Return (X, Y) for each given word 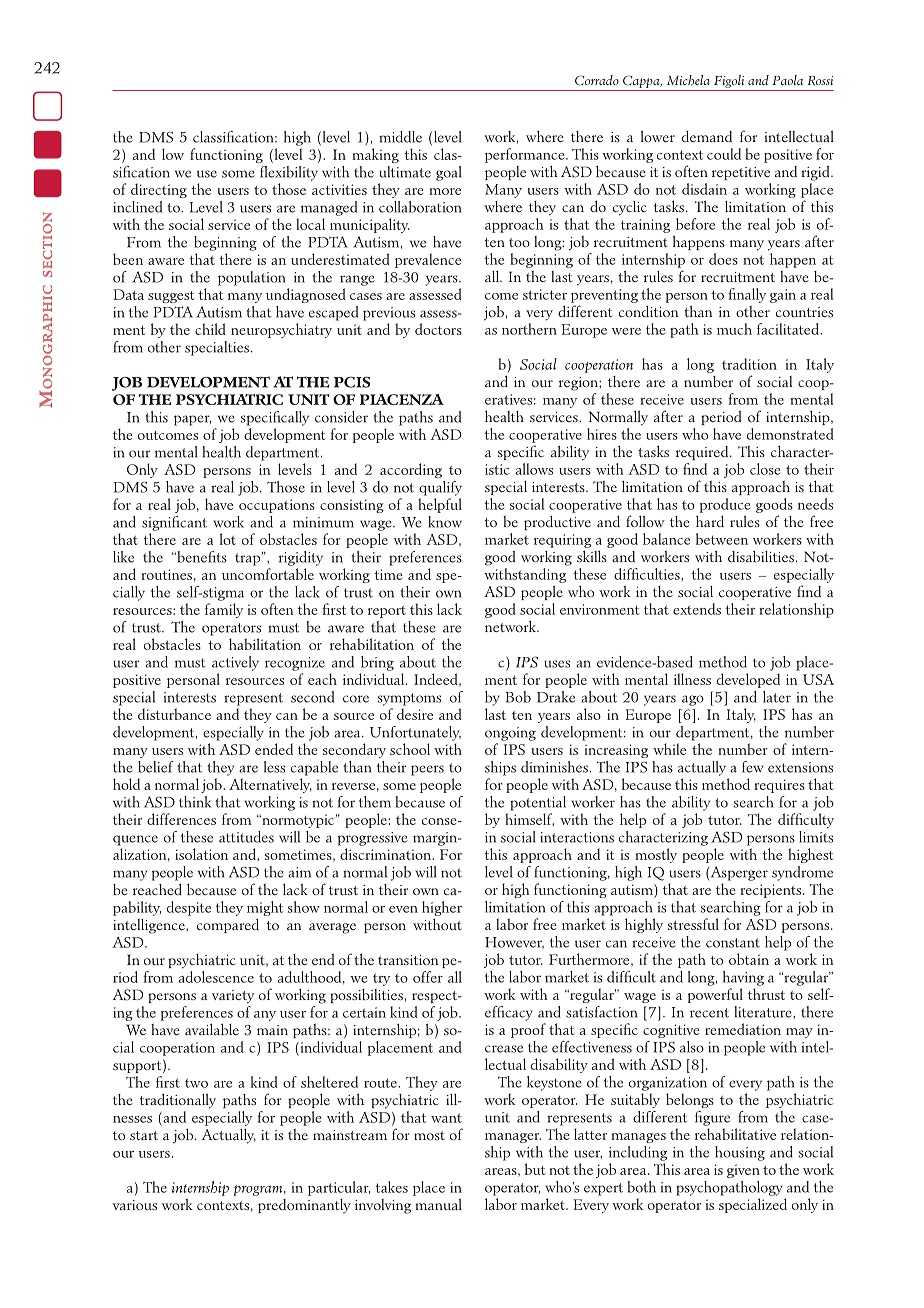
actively (235, 663)
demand (707, 136)
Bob (518, 697)
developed (748, 680)
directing (159, 190)
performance (526, 155)
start (144, 1135)
